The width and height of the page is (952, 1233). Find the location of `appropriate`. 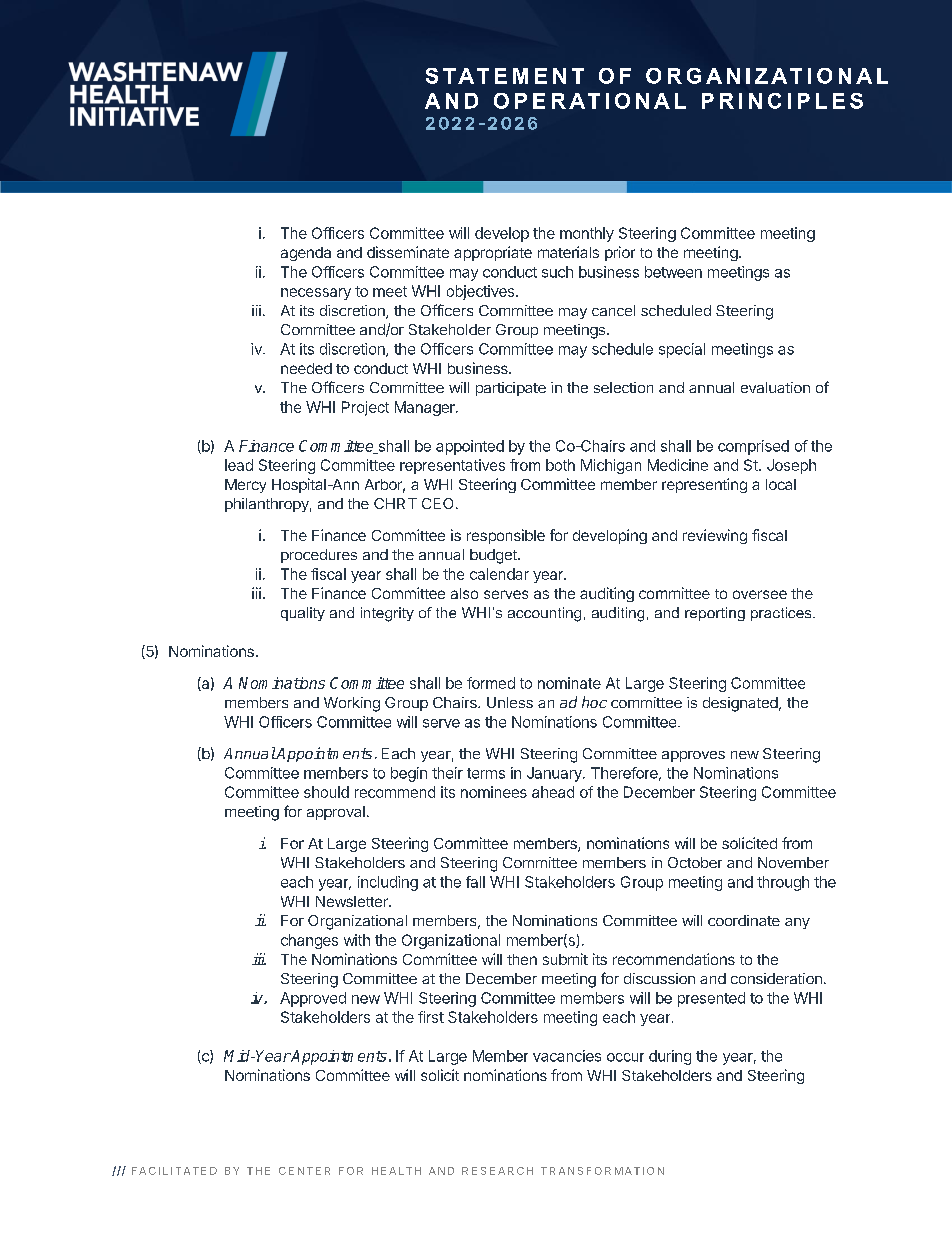

appropriate is located at coordinates (493, 253).
